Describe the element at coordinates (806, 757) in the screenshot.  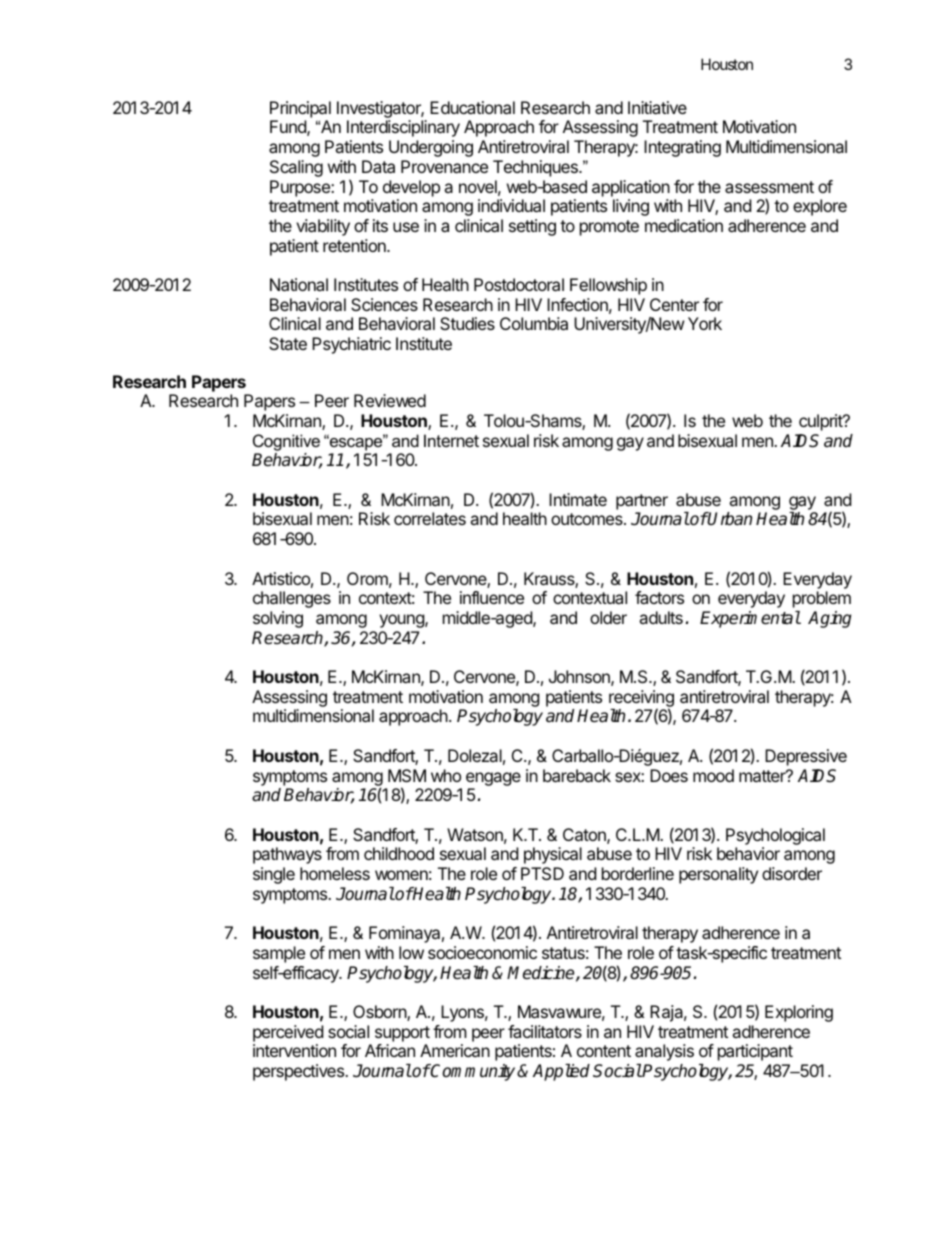
I see `Depressive` at that location.
